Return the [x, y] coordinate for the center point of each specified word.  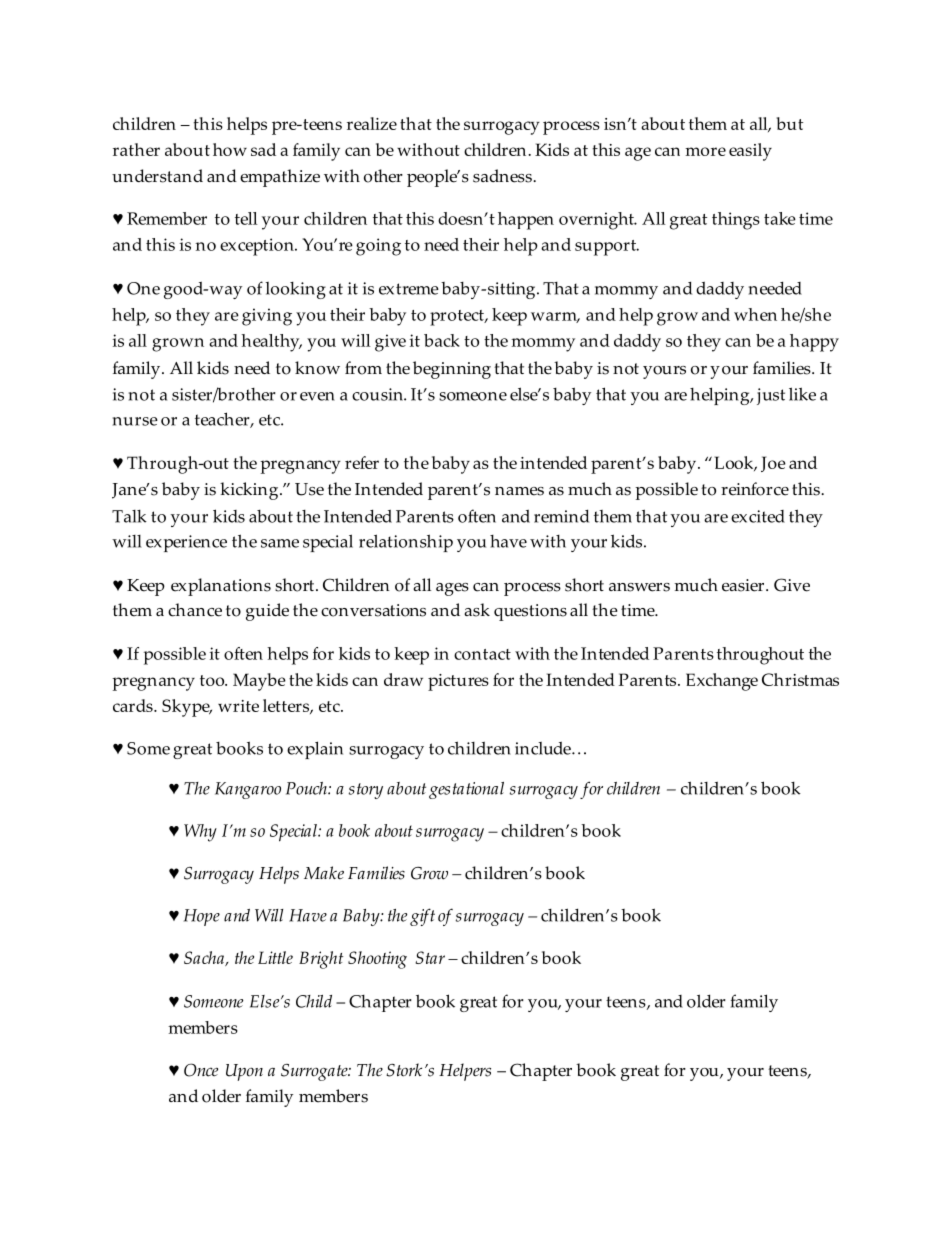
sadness [503, 176]
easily [750, 152]
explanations [221, 587]
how [230, 149]
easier [744, 585]
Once [201, 1070]
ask [477, 610]
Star [430, 957]
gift [422, 917]
